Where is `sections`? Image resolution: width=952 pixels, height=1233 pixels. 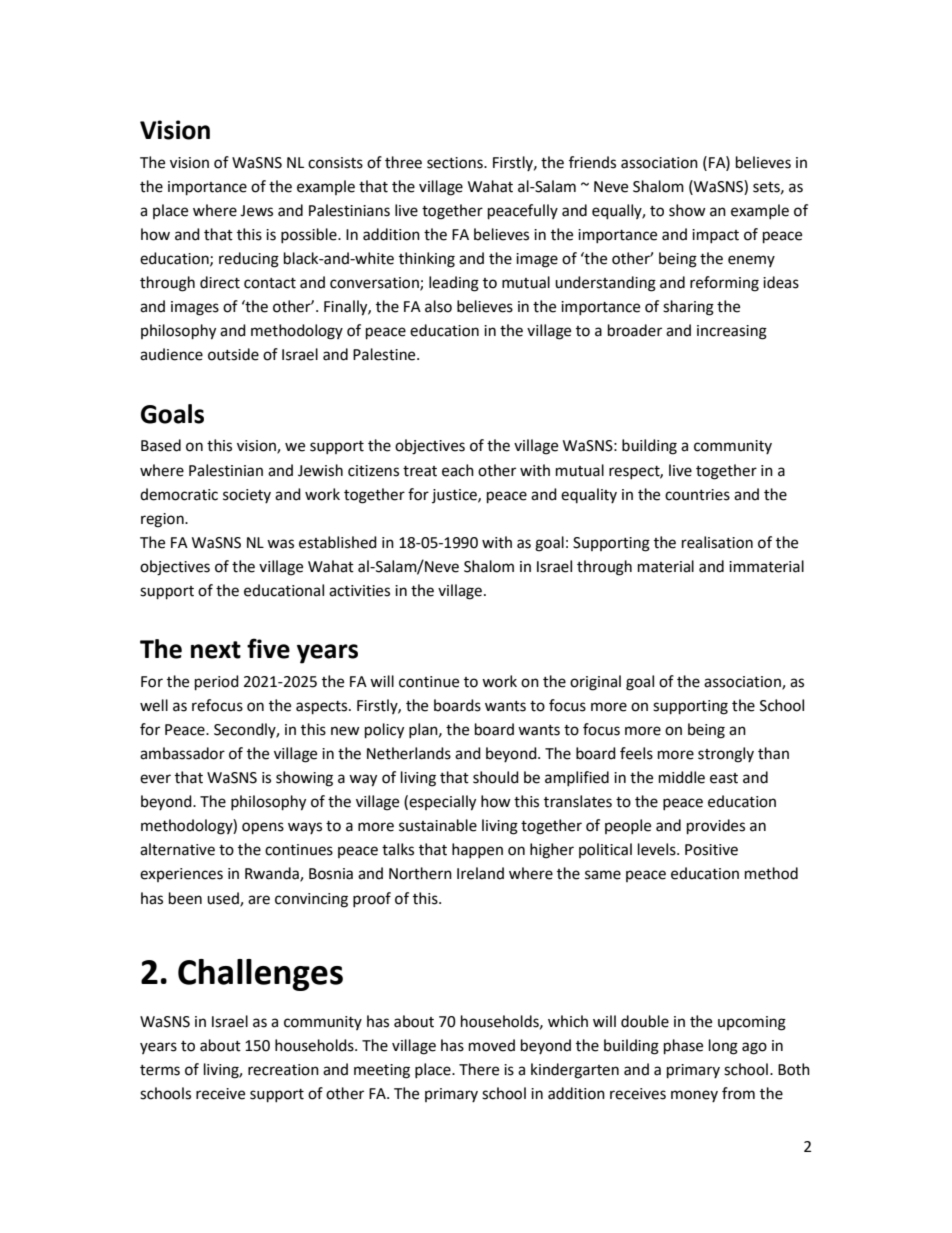 sections is located at coordinates (456, 163).
